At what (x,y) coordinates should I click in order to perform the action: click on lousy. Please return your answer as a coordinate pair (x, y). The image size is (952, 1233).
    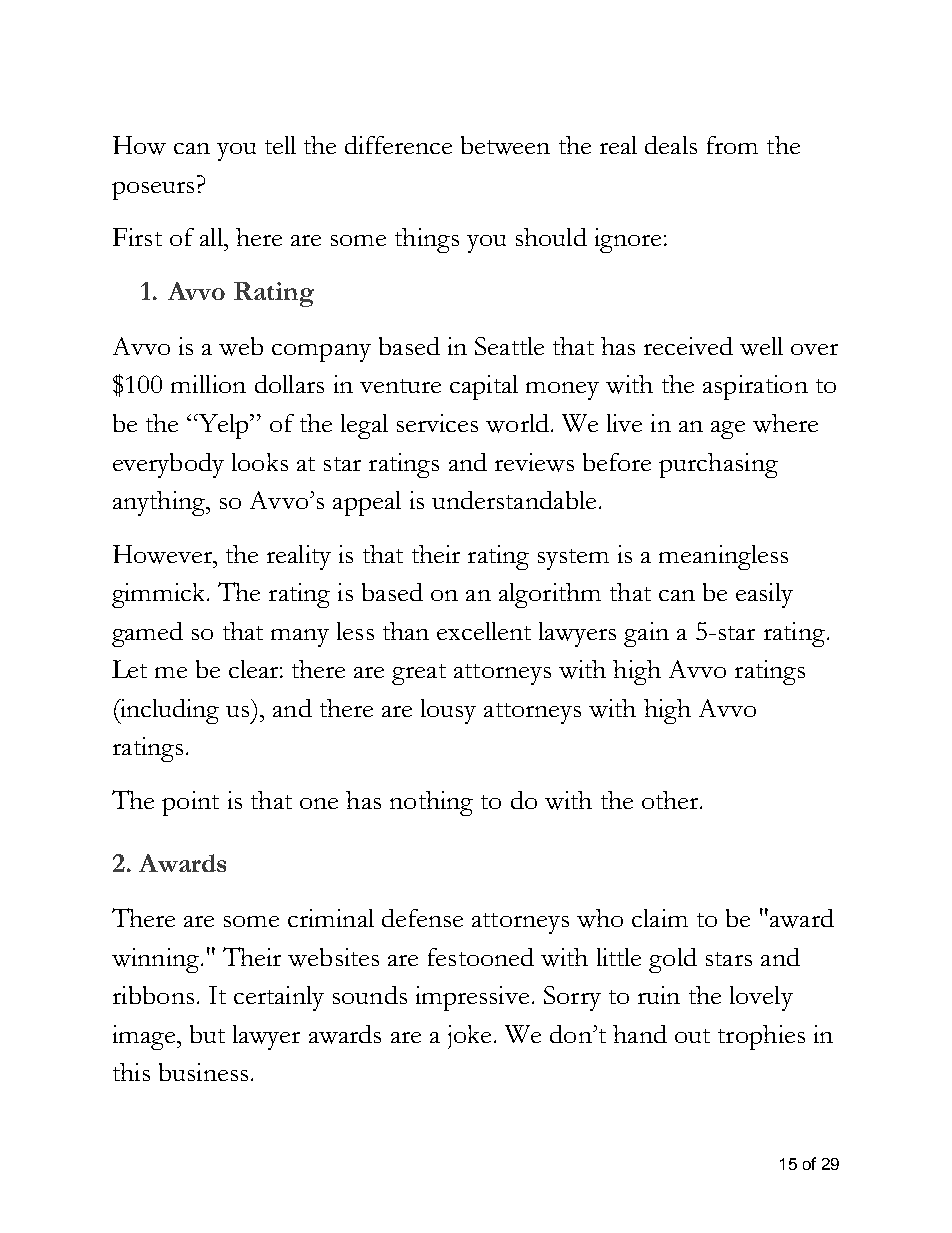
    Looking at the image, I should click on (448, 711).
